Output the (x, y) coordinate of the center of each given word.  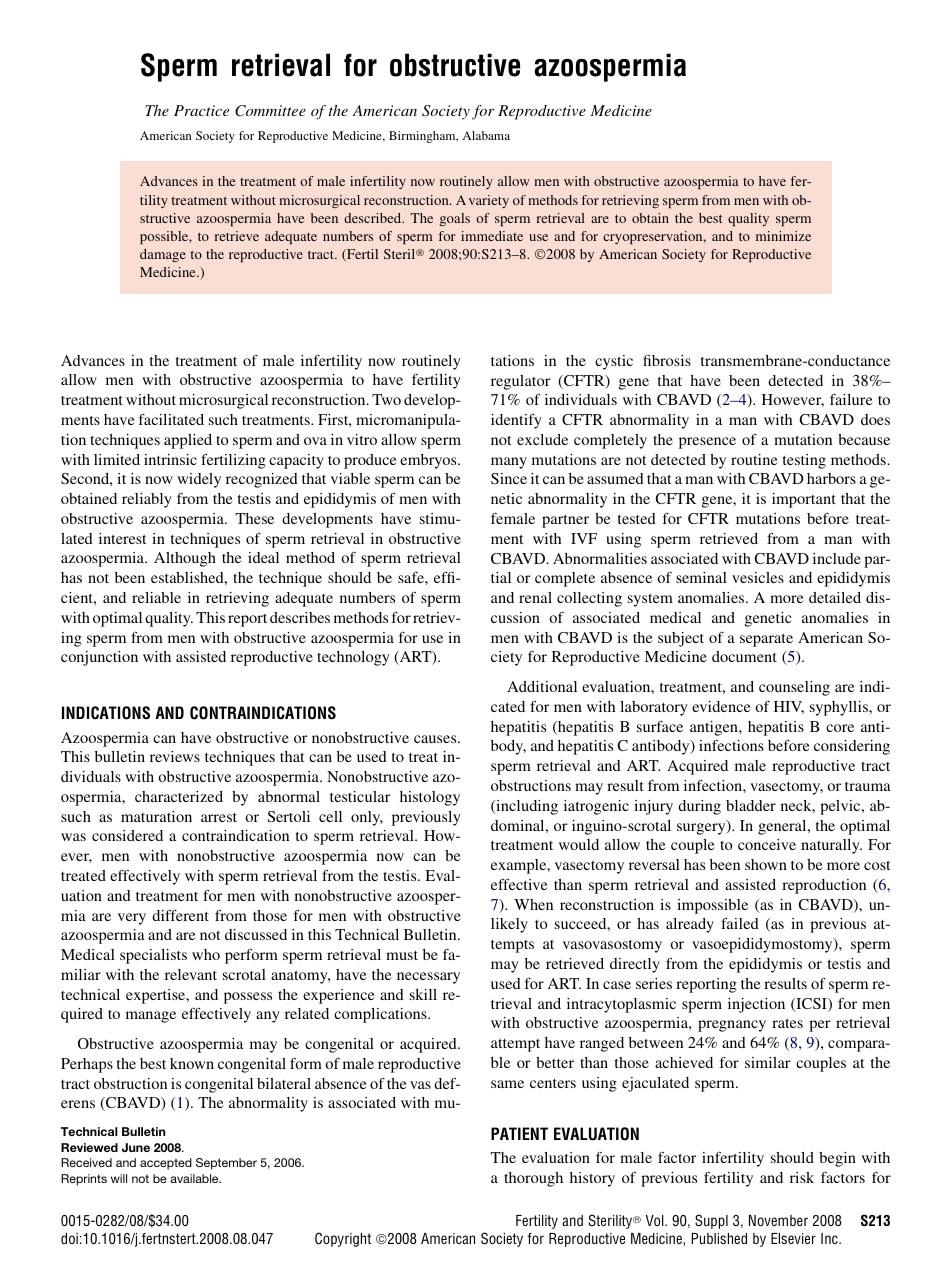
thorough (533, 1179)
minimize (783, 236)
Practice (201, 110)
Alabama (486, 135)
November (778, 1220)
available (195, 1178)
